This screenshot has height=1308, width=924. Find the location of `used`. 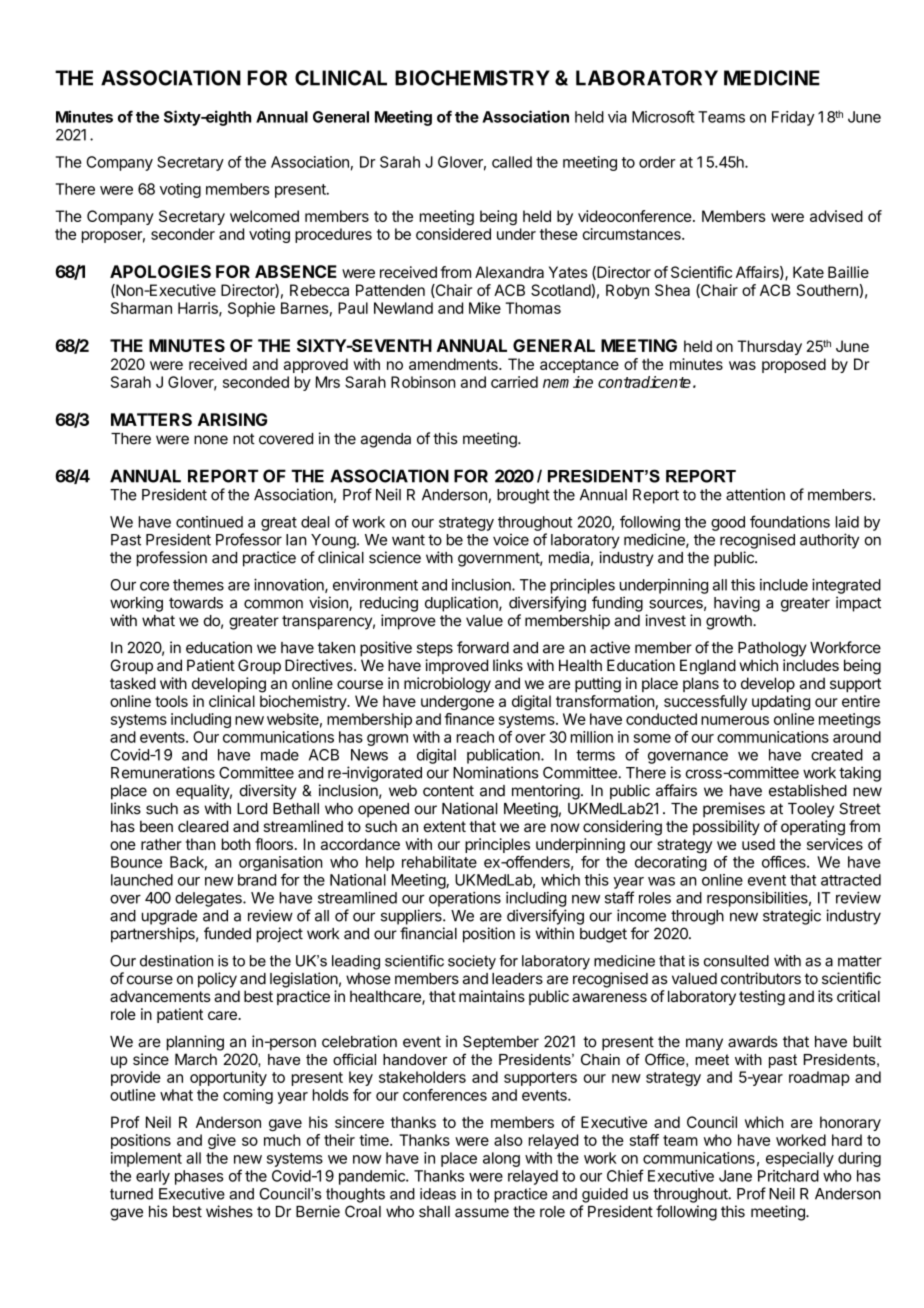

used is located at coordinates (758, 844).
